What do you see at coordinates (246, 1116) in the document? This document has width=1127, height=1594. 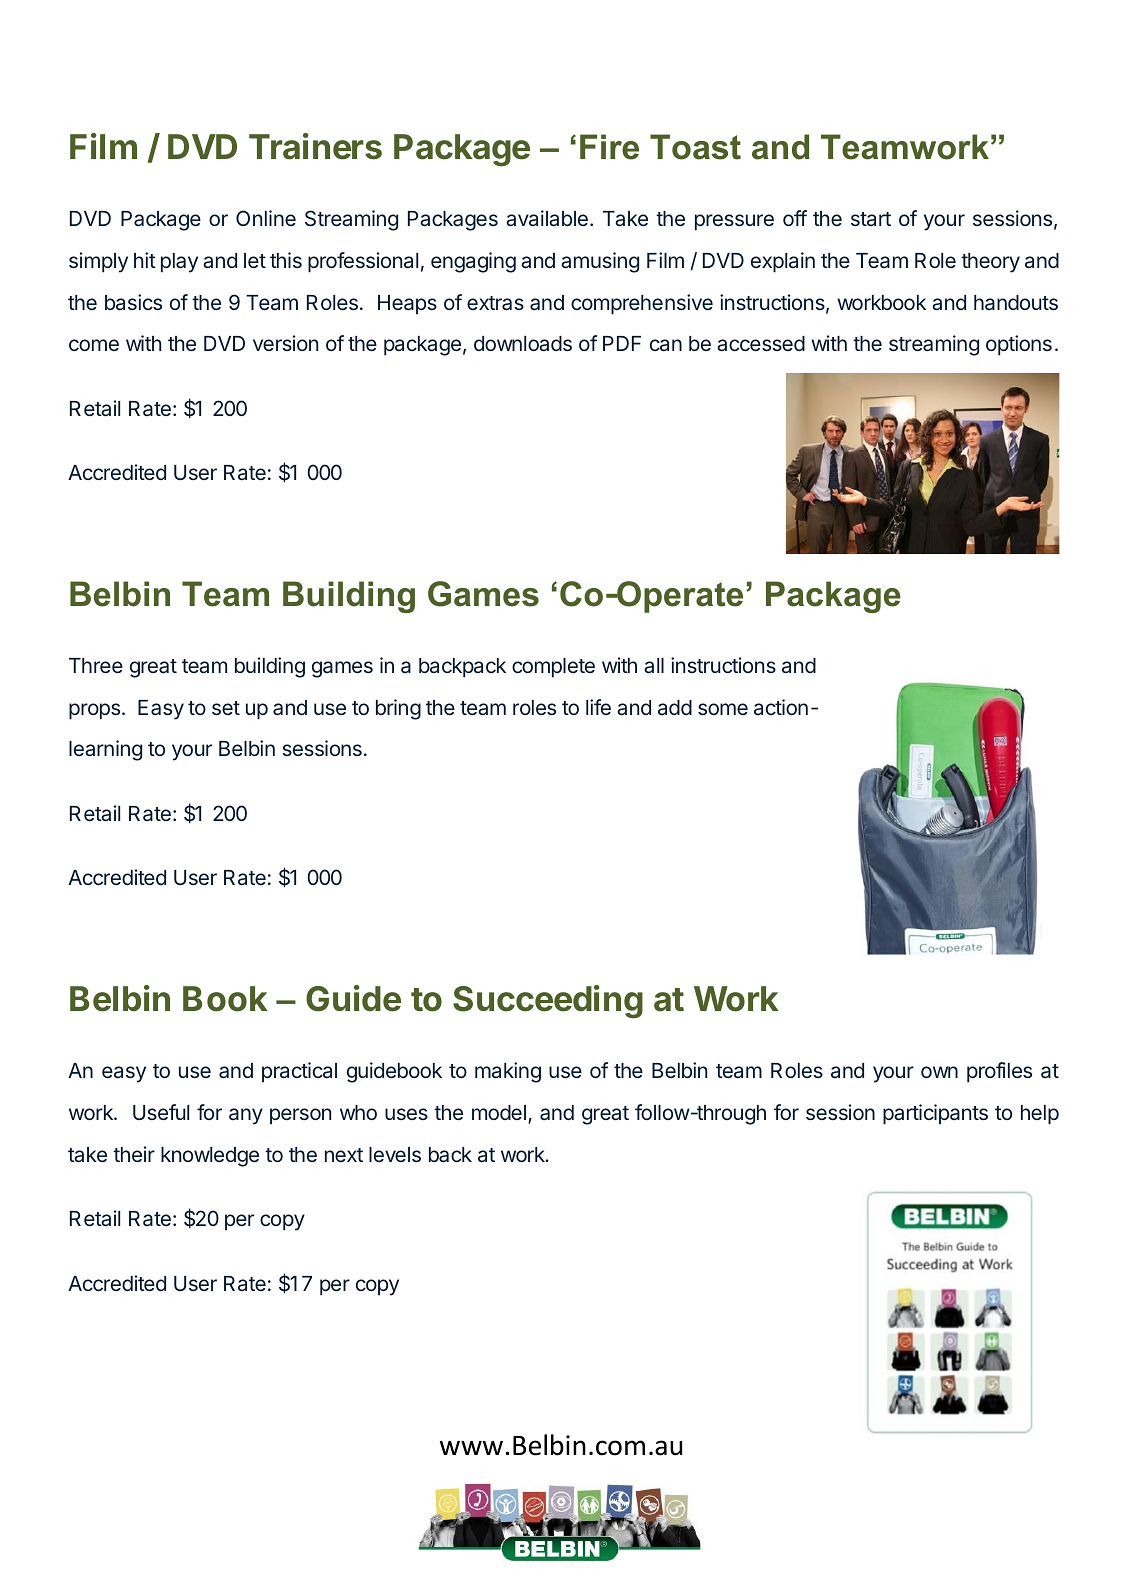 I see `any` at bounding box center [246, 1116].
